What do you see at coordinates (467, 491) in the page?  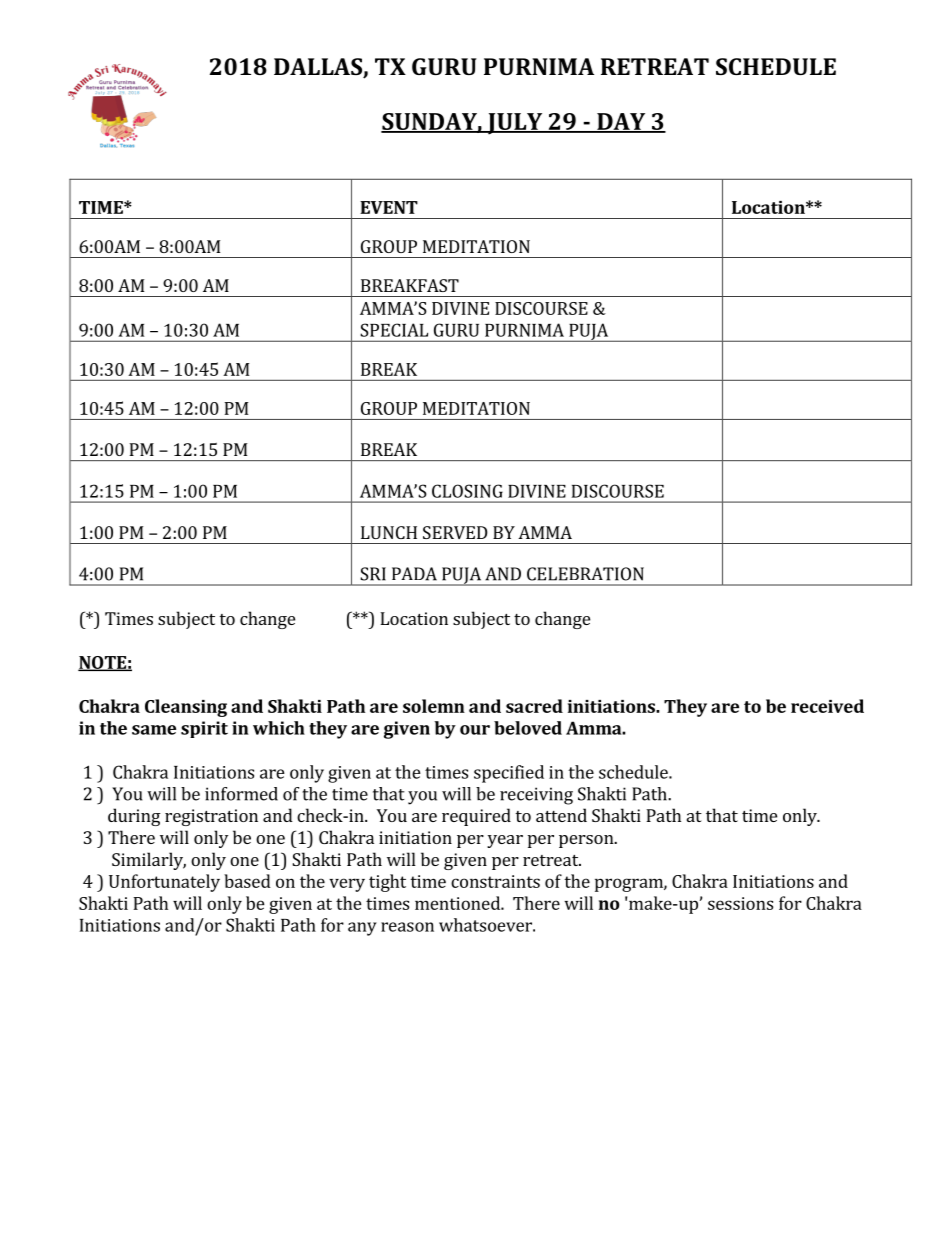 I see `CLOSING` at bounding box center [467, 491].
